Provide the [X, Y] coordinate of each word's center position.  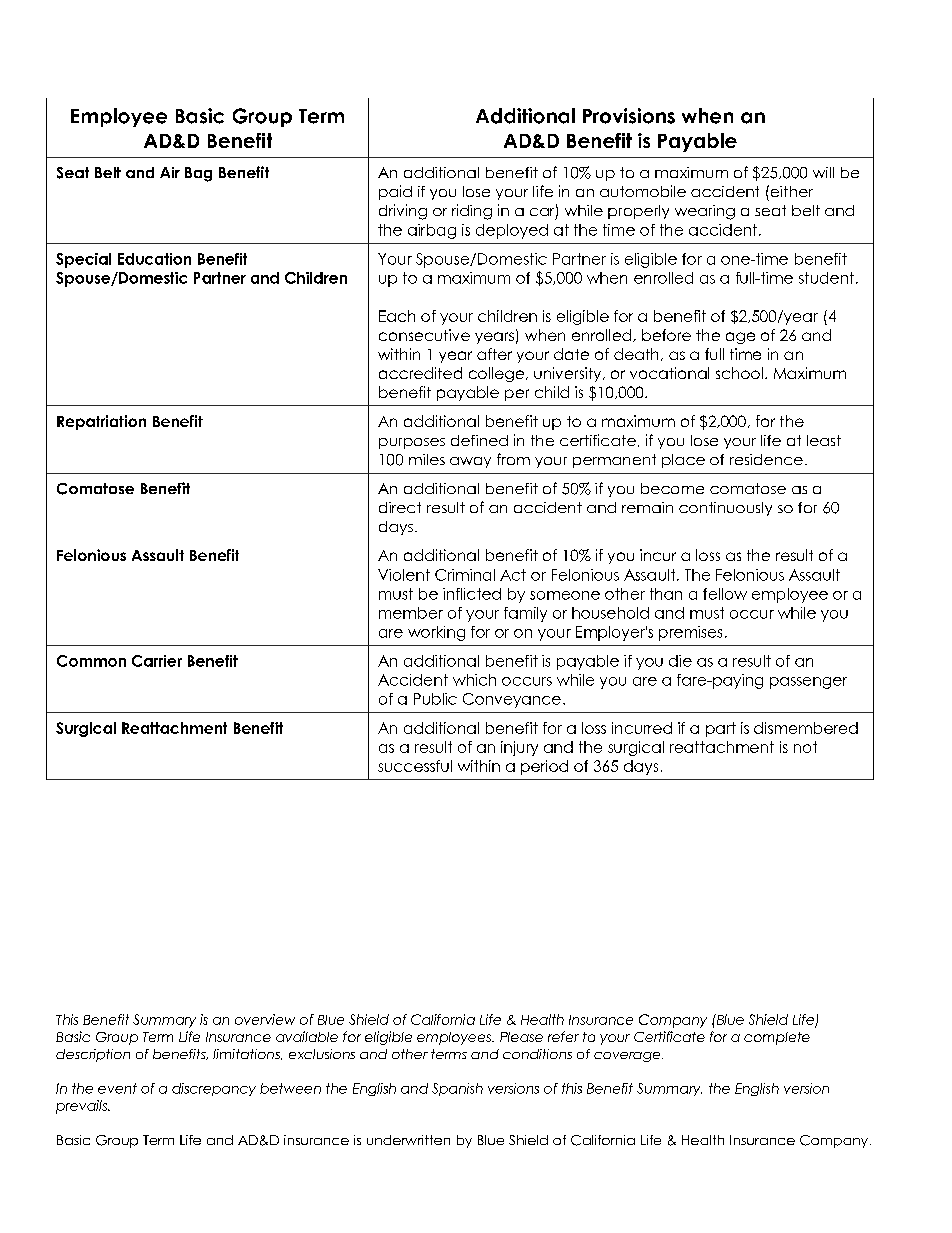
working [436, 633]
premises [690, 633]
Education [154, 259]
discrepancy [214, 1089]
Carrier [157, 661]
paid [395, 192]
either [790, 191]
